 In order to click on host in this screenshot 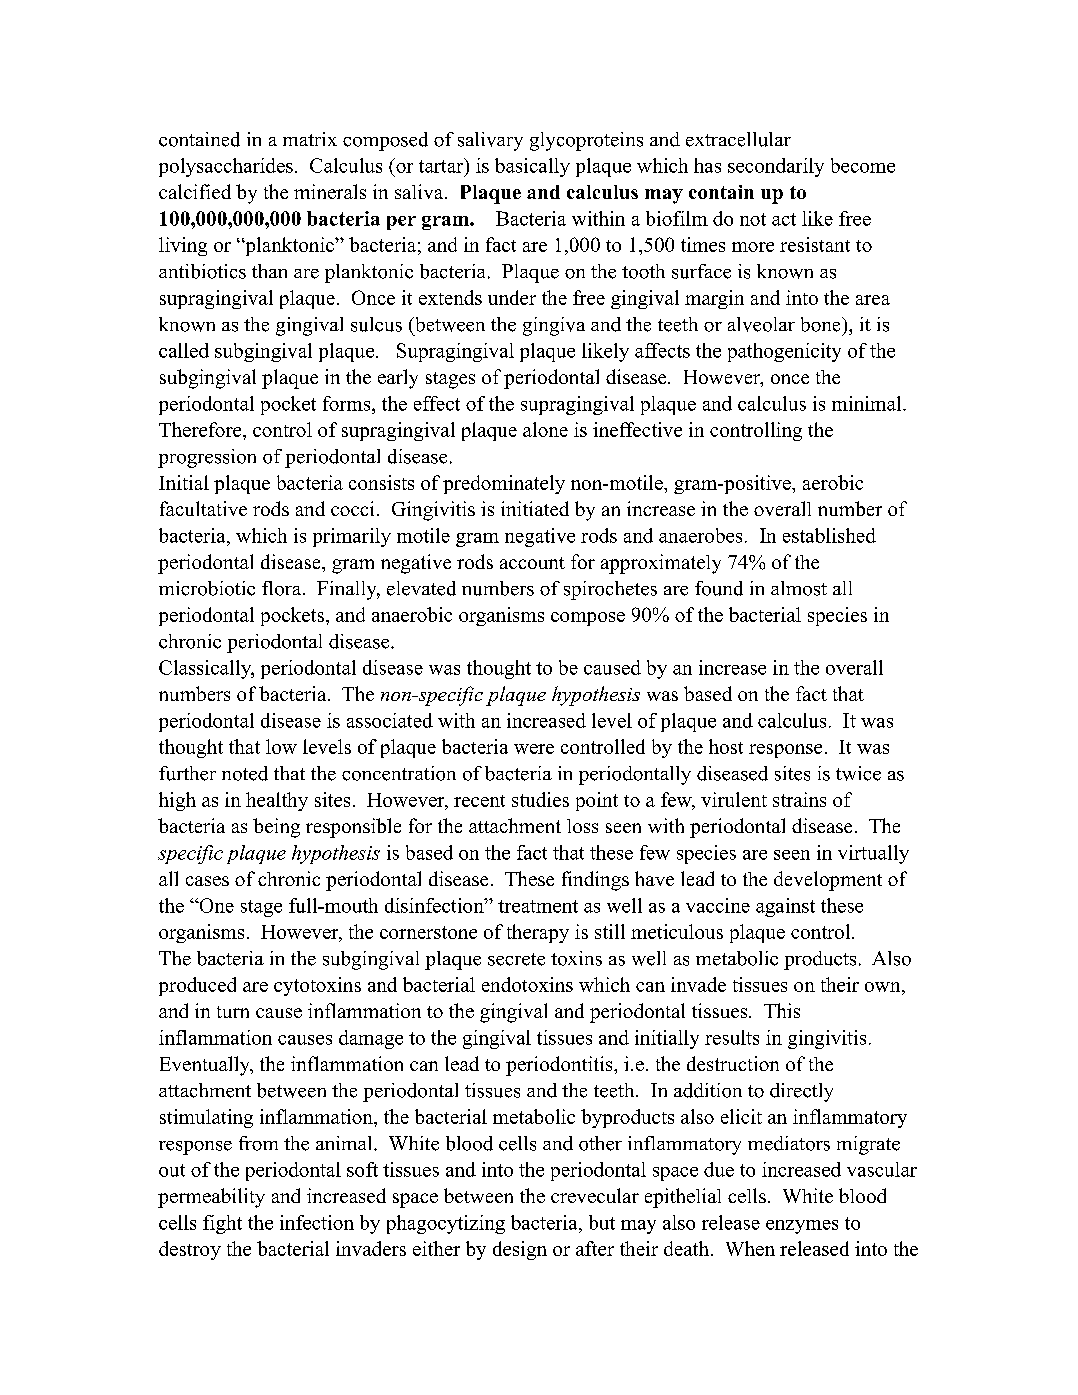, I will do `click(726, 746)`.
